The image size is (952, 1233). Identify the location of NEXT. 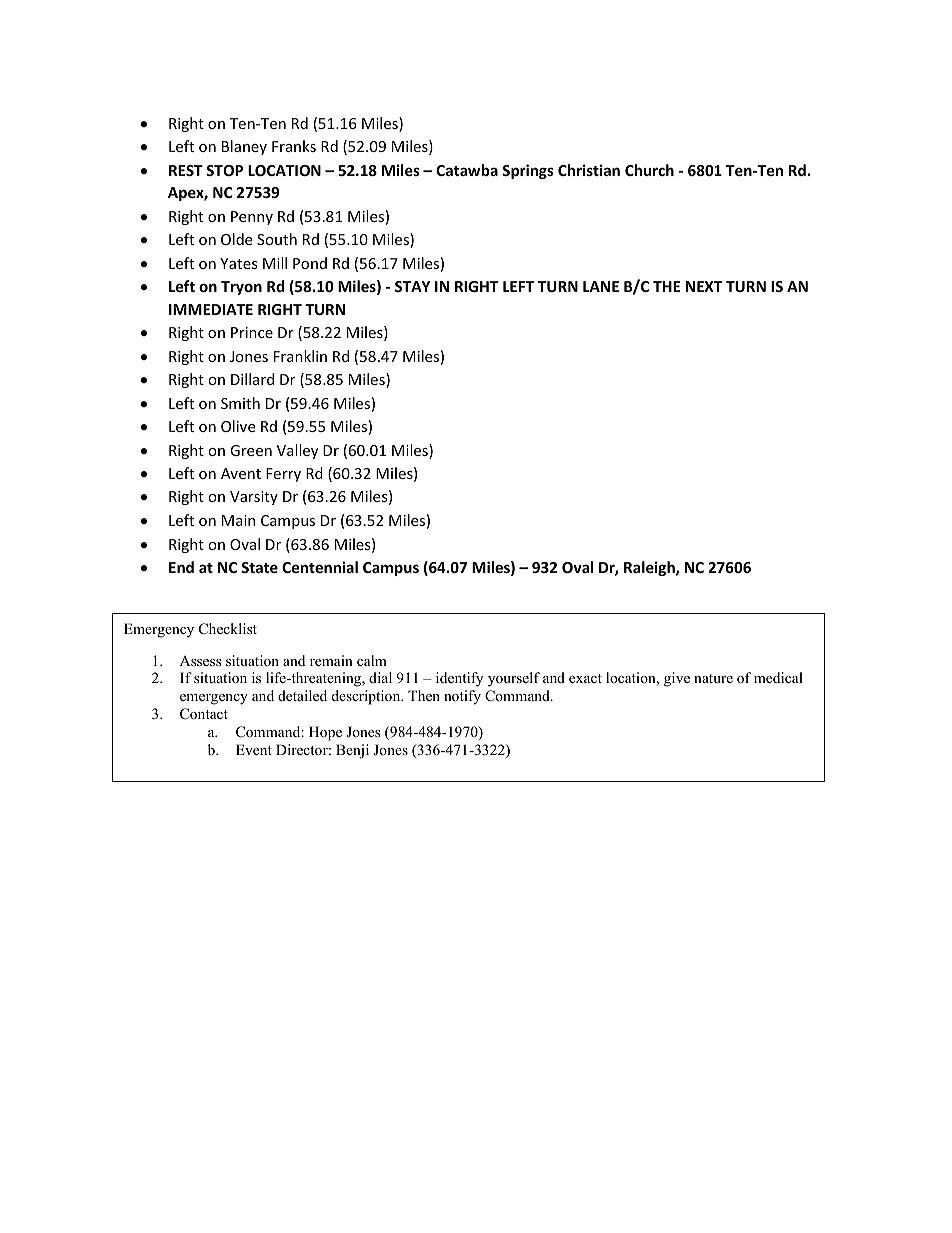
(704, 286).
